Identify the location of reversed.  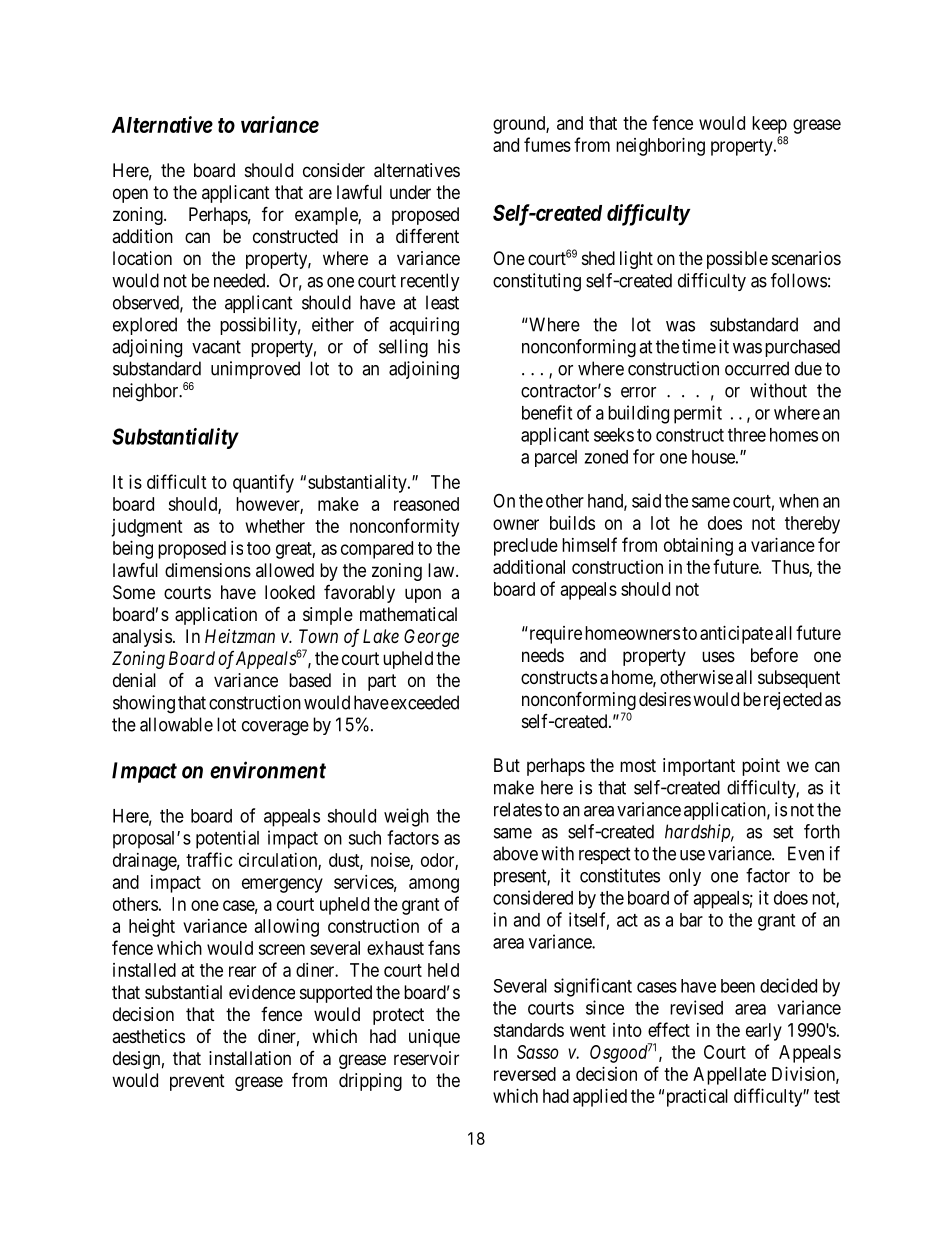
(525, 1074).
